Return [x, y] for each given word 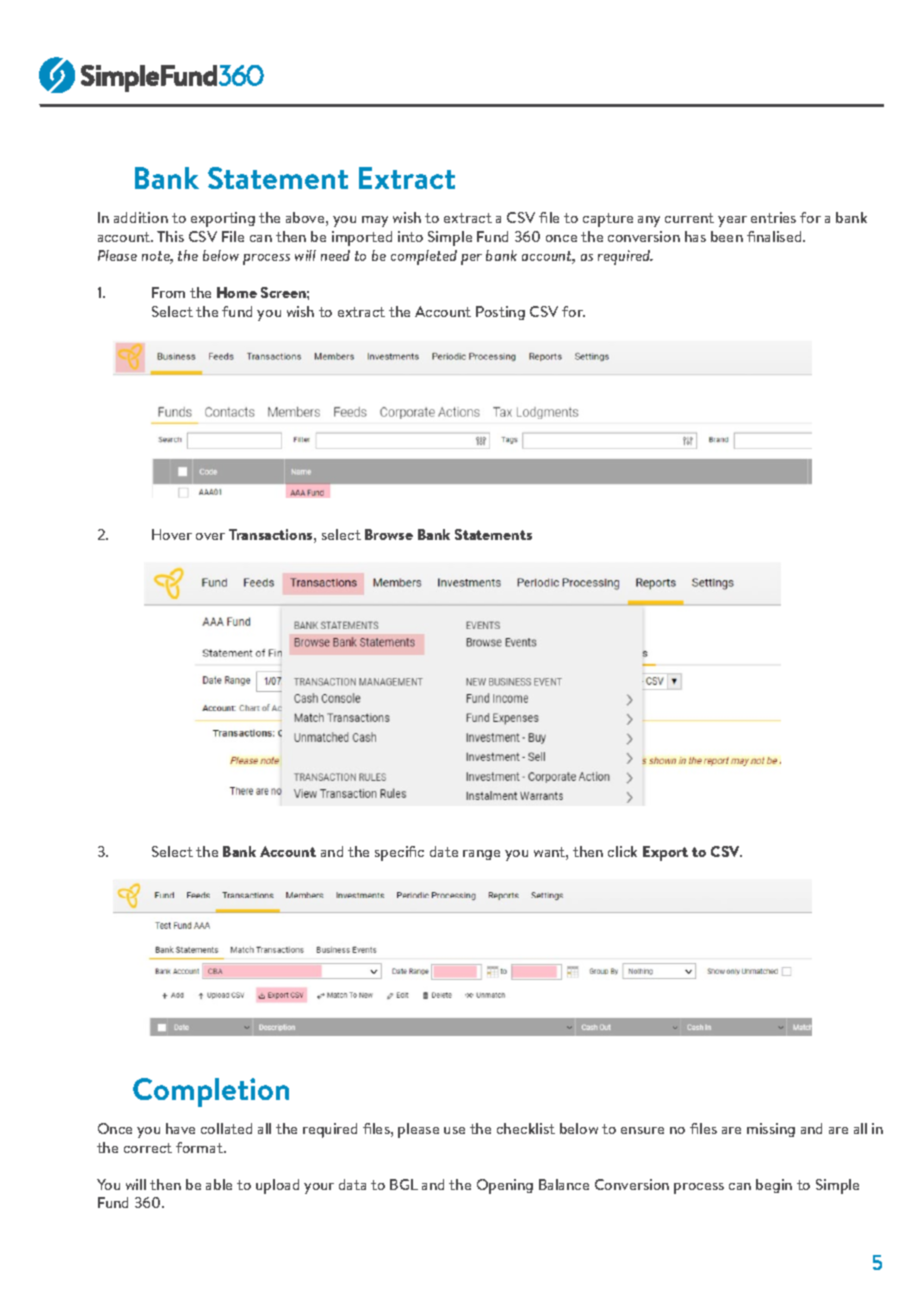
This [170, 236]
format [200, 1147]
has [695, 236]
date [444, 851]
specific [399, 853]
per [471, 259]
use [454, 1130]
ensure [642, 1130]
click [622, 851]
